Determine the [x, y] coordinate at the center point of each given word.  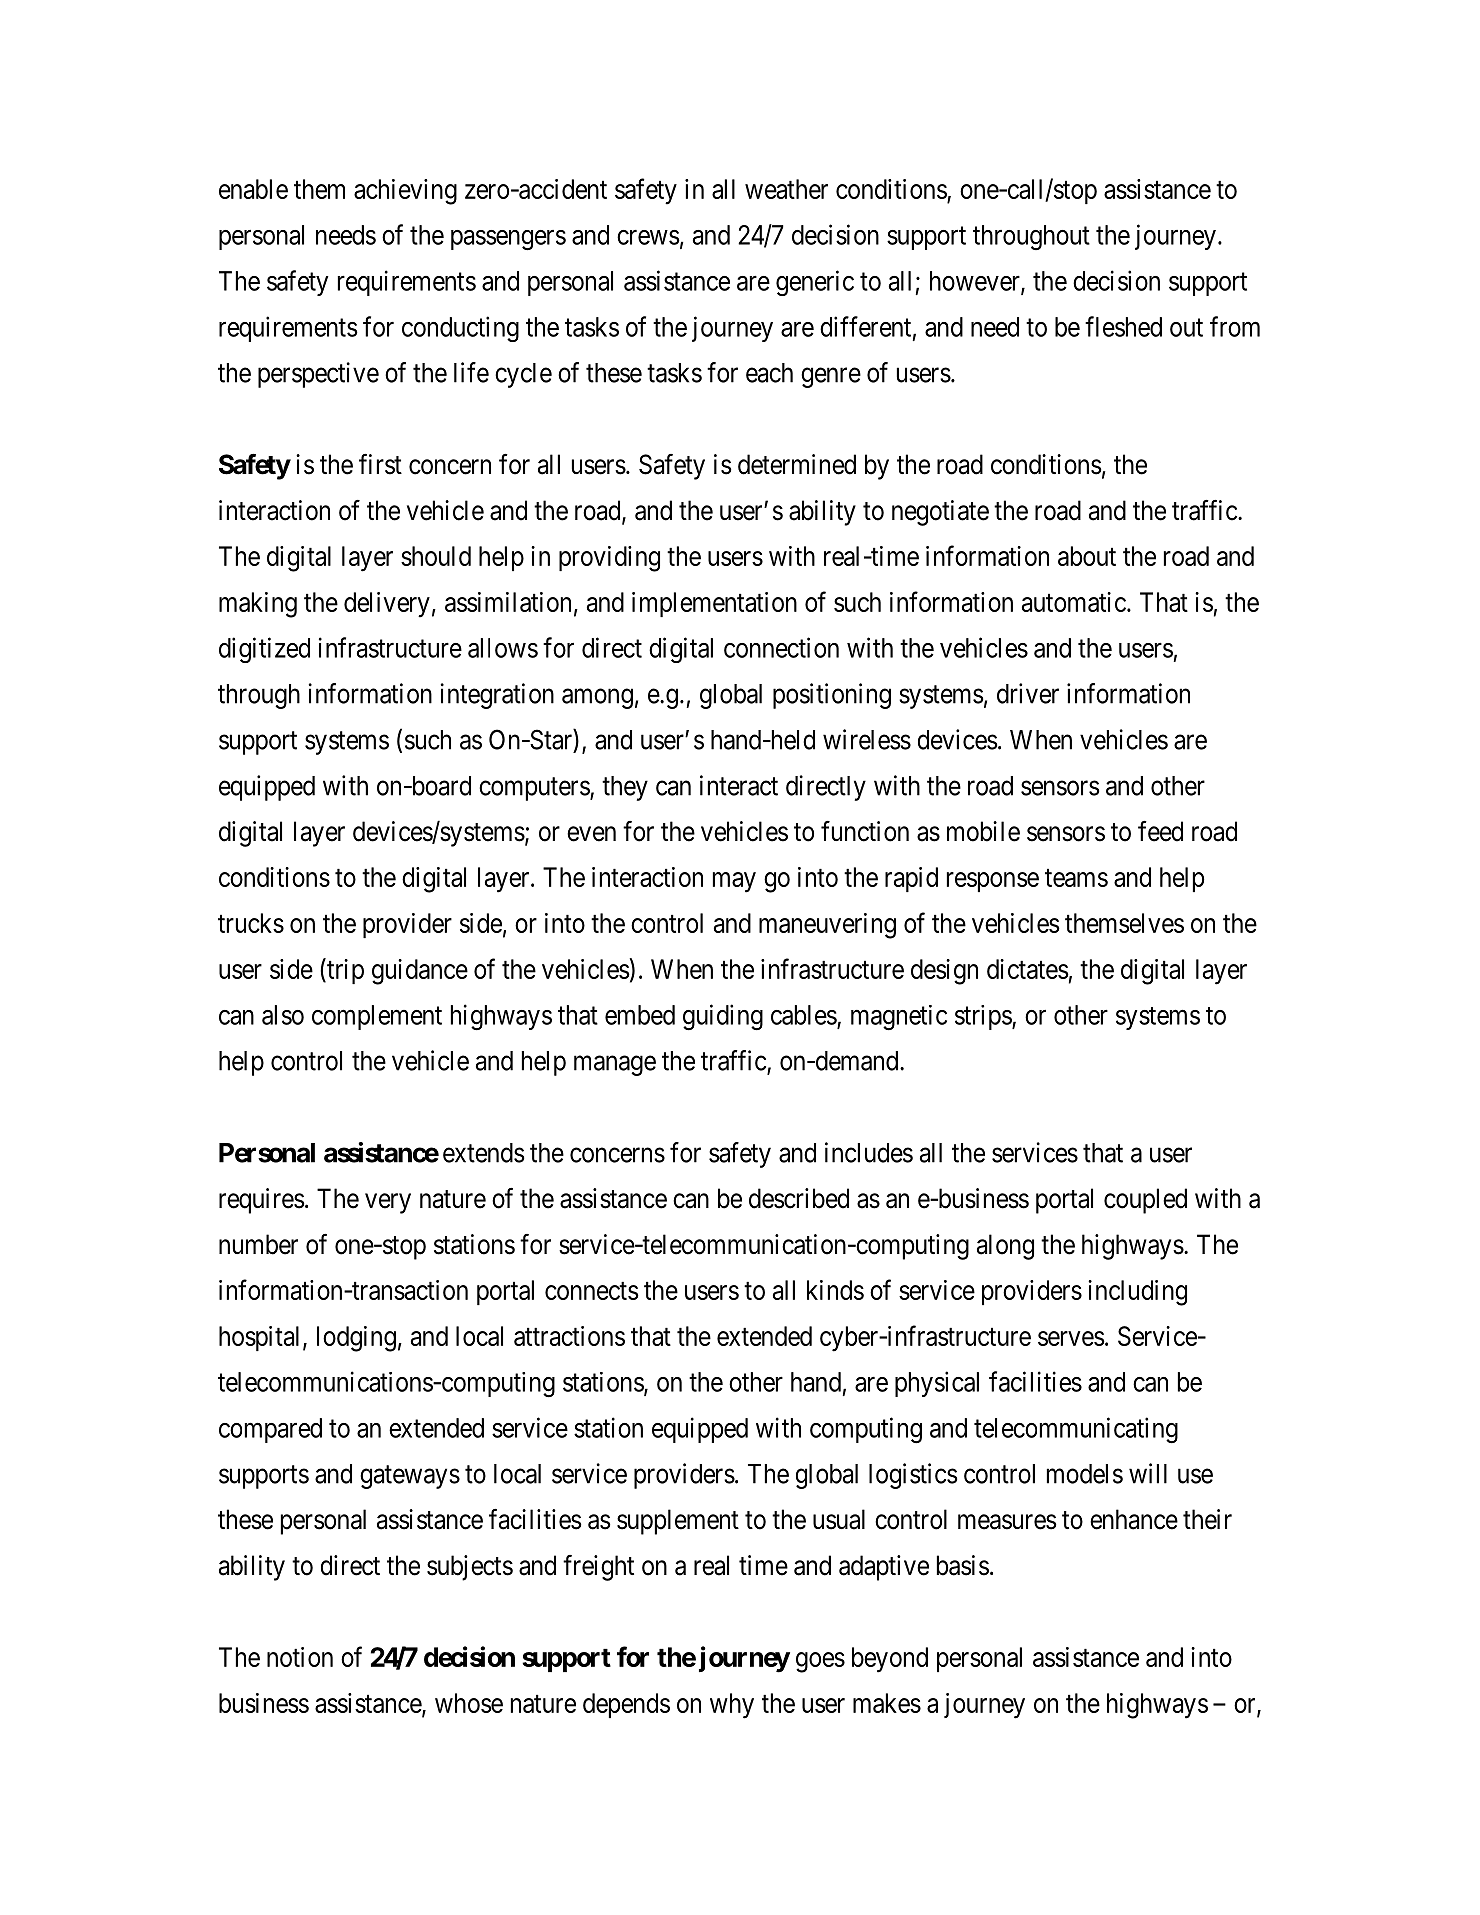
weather [786, 189]
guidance [420, 972]
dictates [1028, 969]
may [734, 882]
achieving [405, 192]
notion [300, 1657]
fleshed [1123, 326]
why [732, 1706]
